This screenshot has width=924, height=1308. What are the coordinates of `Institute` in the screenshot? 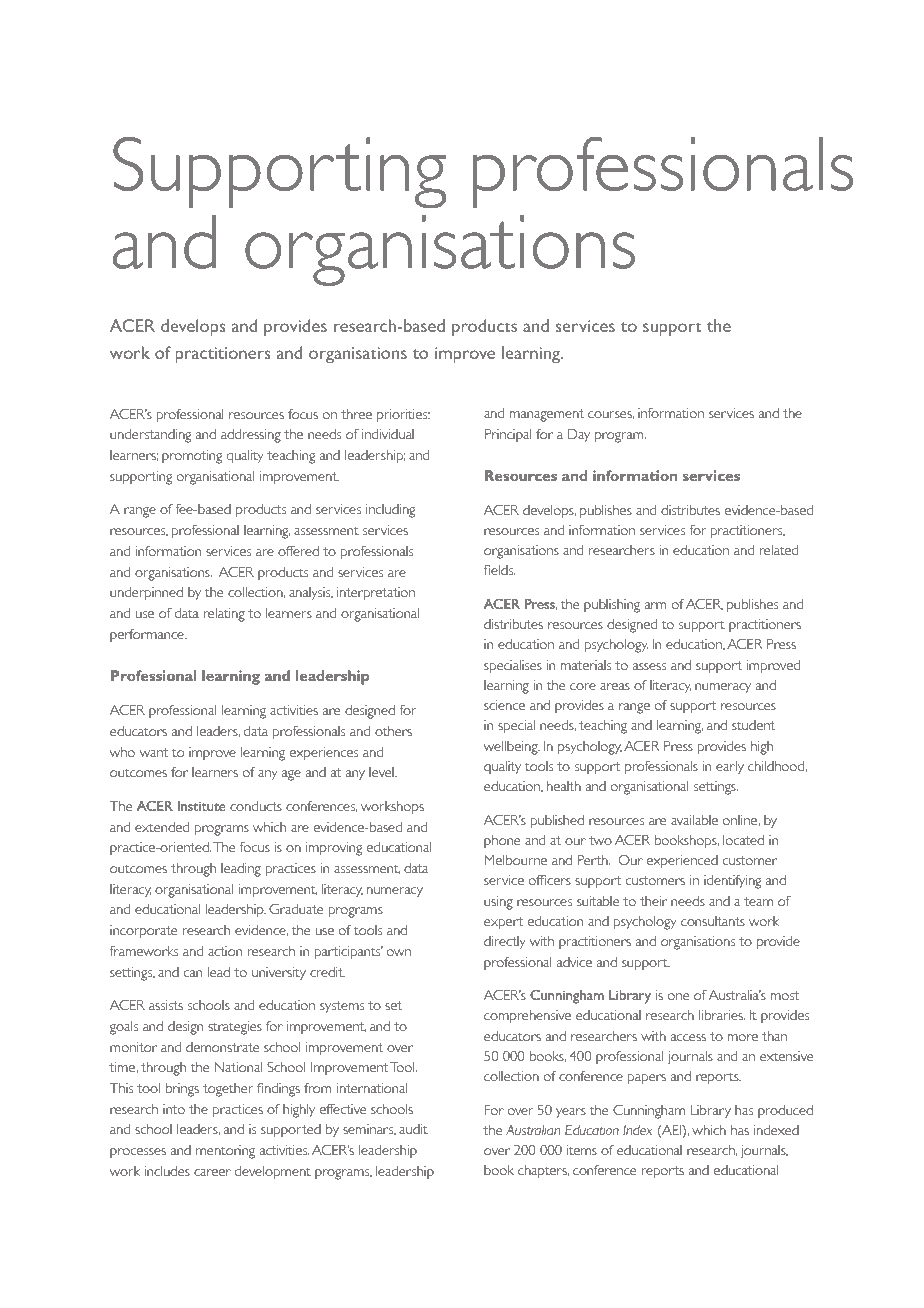 It's located at (201, 806).
